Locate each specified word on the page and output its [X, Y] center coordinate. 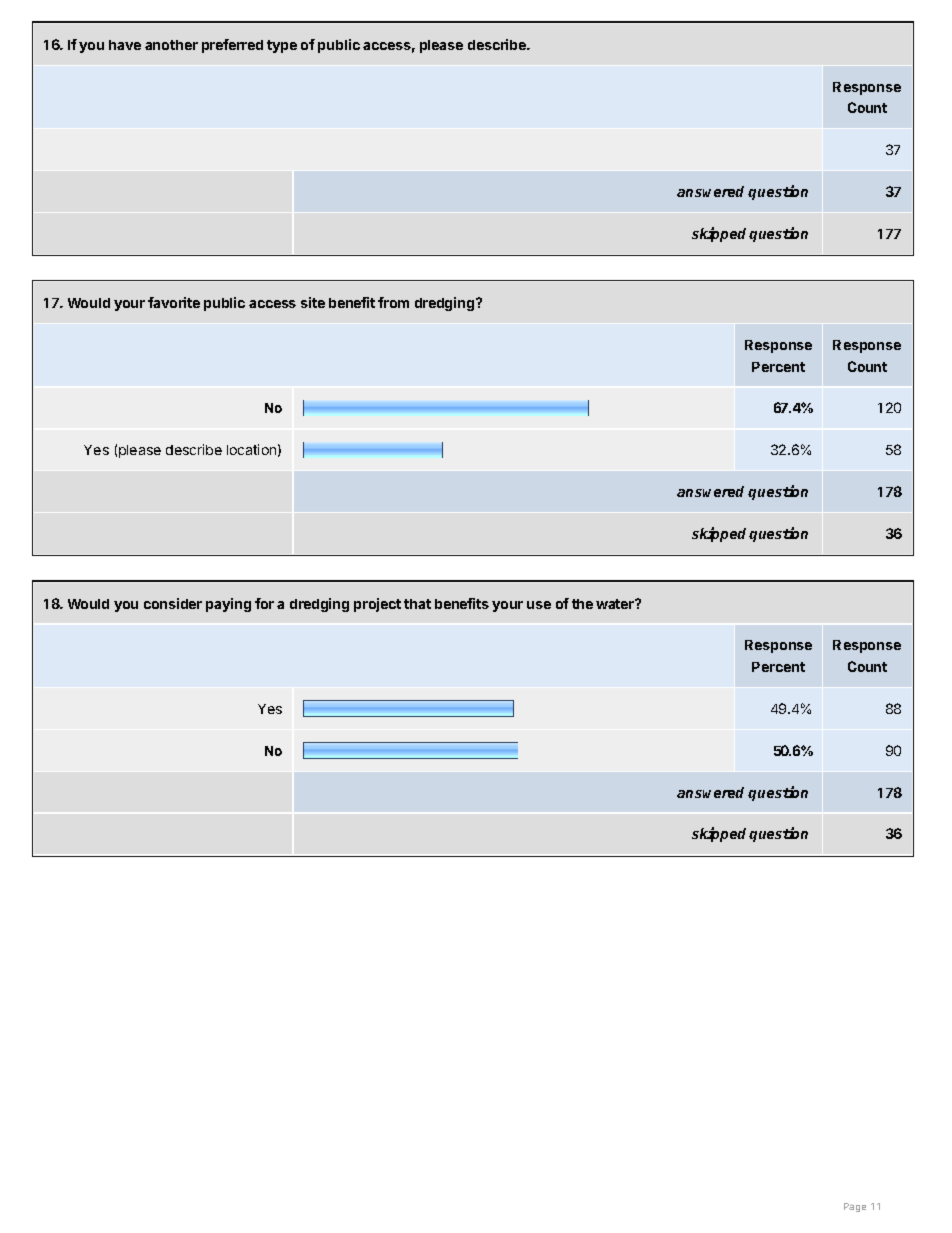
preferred [232, 46]
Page [855, 1207]
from [393, 302]
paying [228, 605]
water [616, 604]
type [282, 46]
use [539, 605]
